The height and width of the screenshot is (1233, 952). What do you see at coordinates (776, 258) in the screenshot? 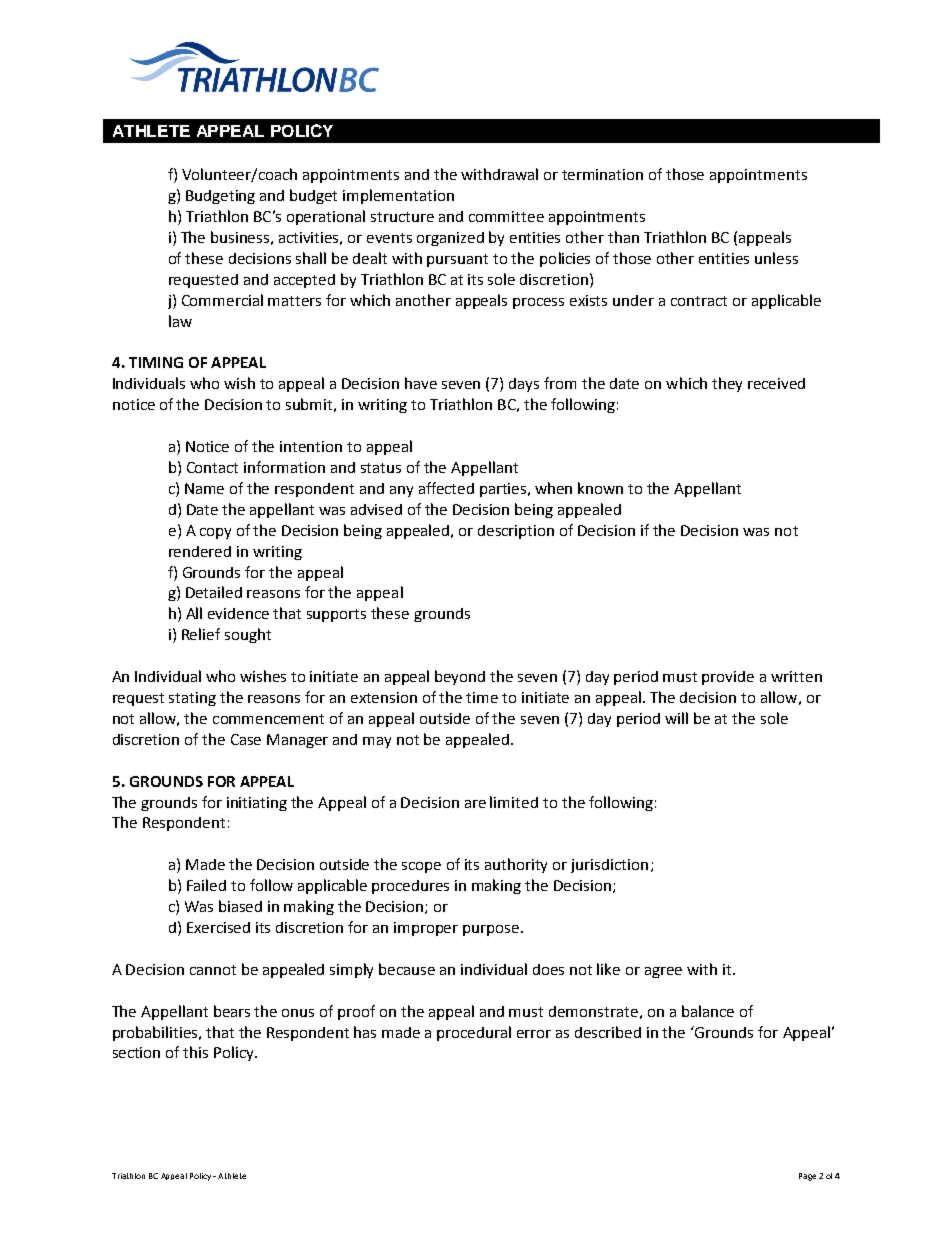
I see `unless` at bounding box center [776, 258].
